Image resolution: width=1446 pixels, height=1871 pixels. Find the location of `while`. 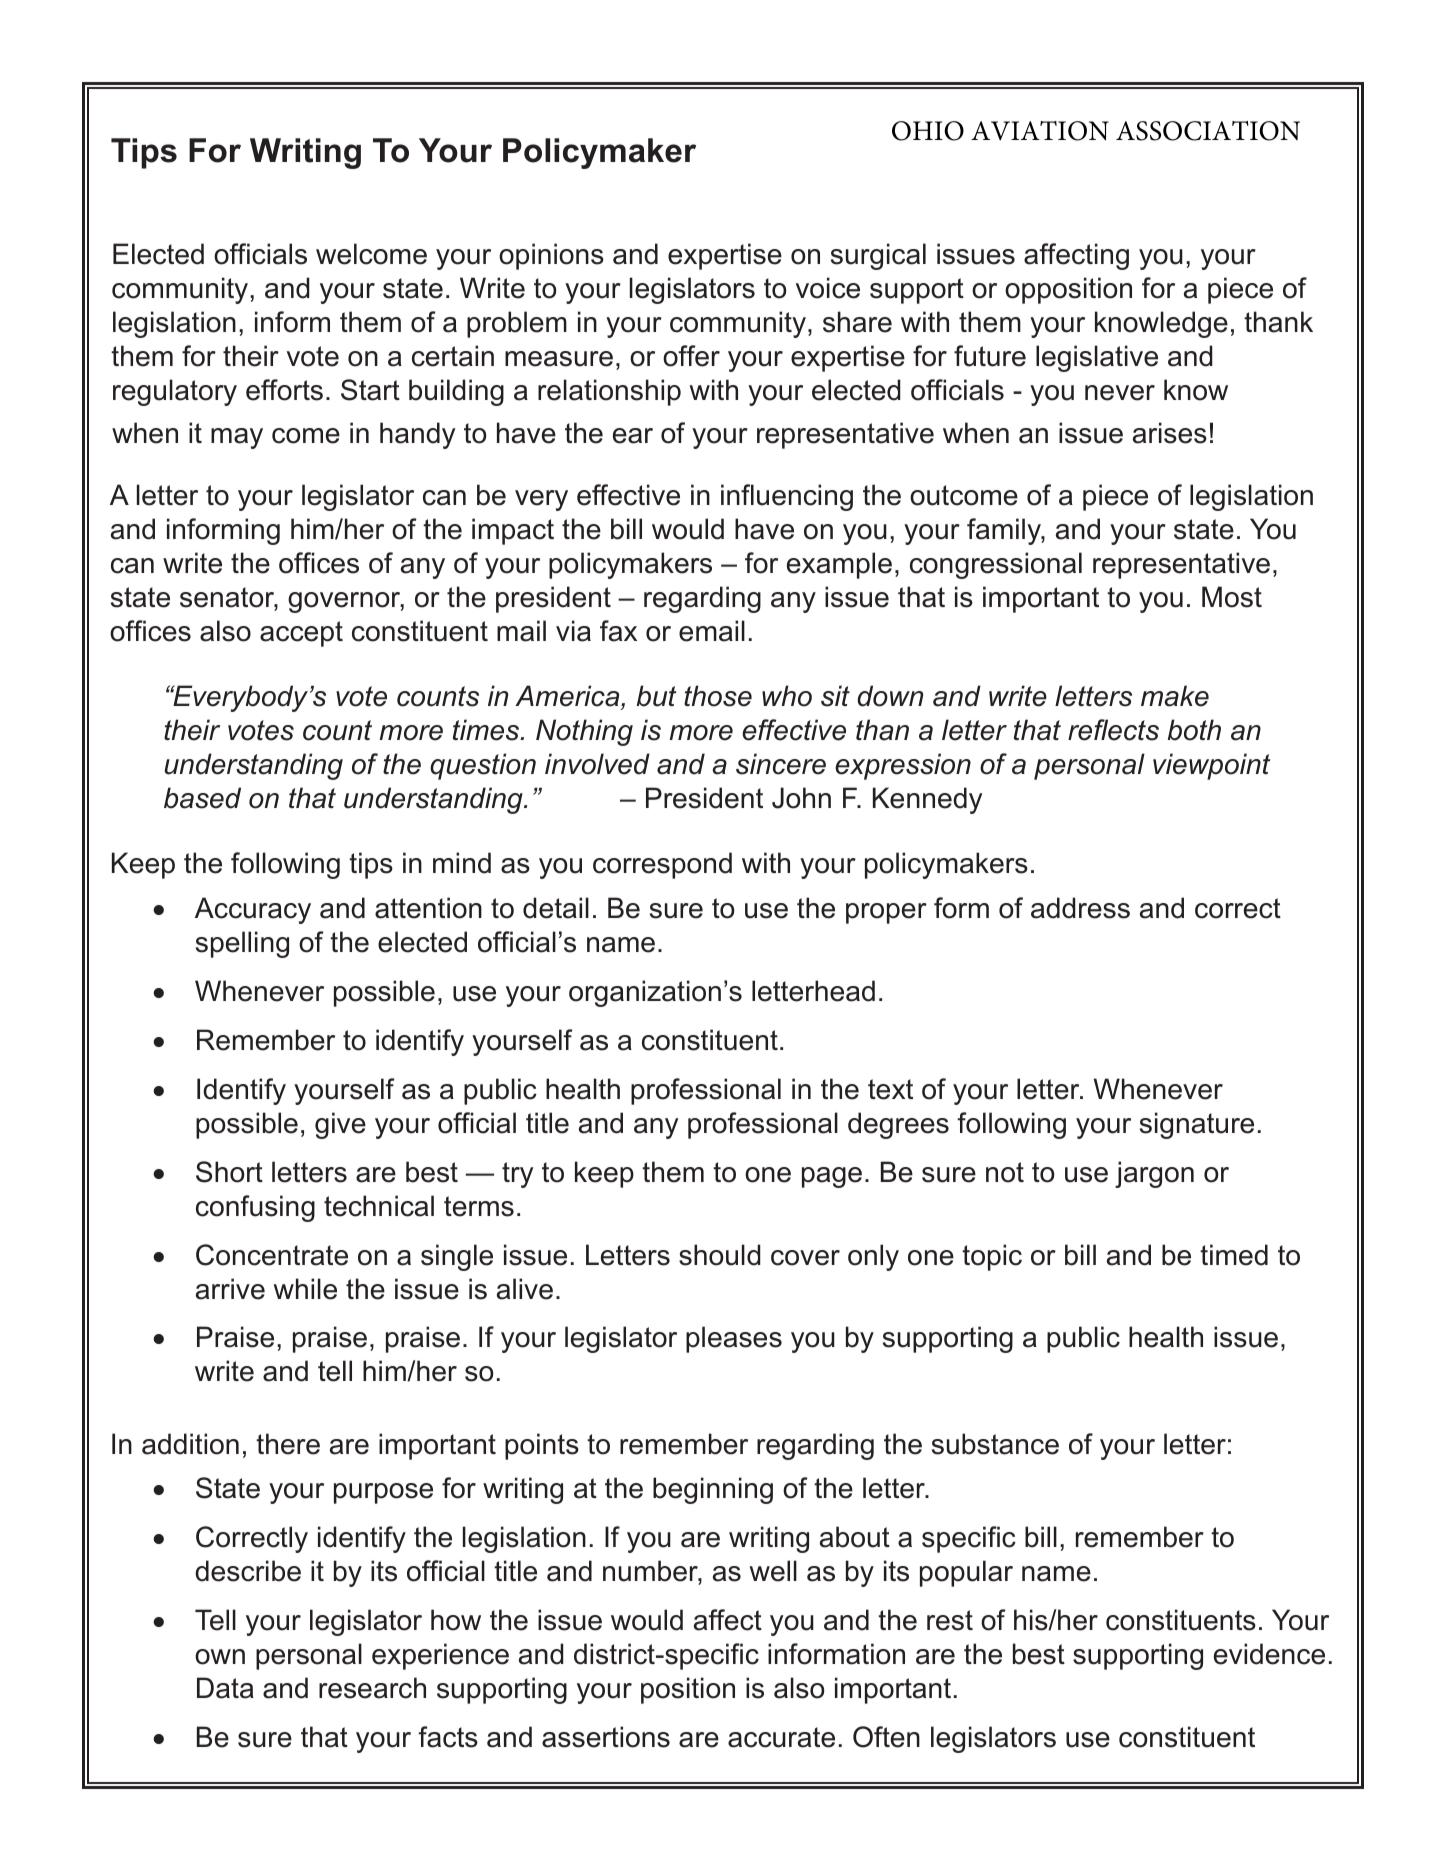

while is located at coordinates (305, 1289).
